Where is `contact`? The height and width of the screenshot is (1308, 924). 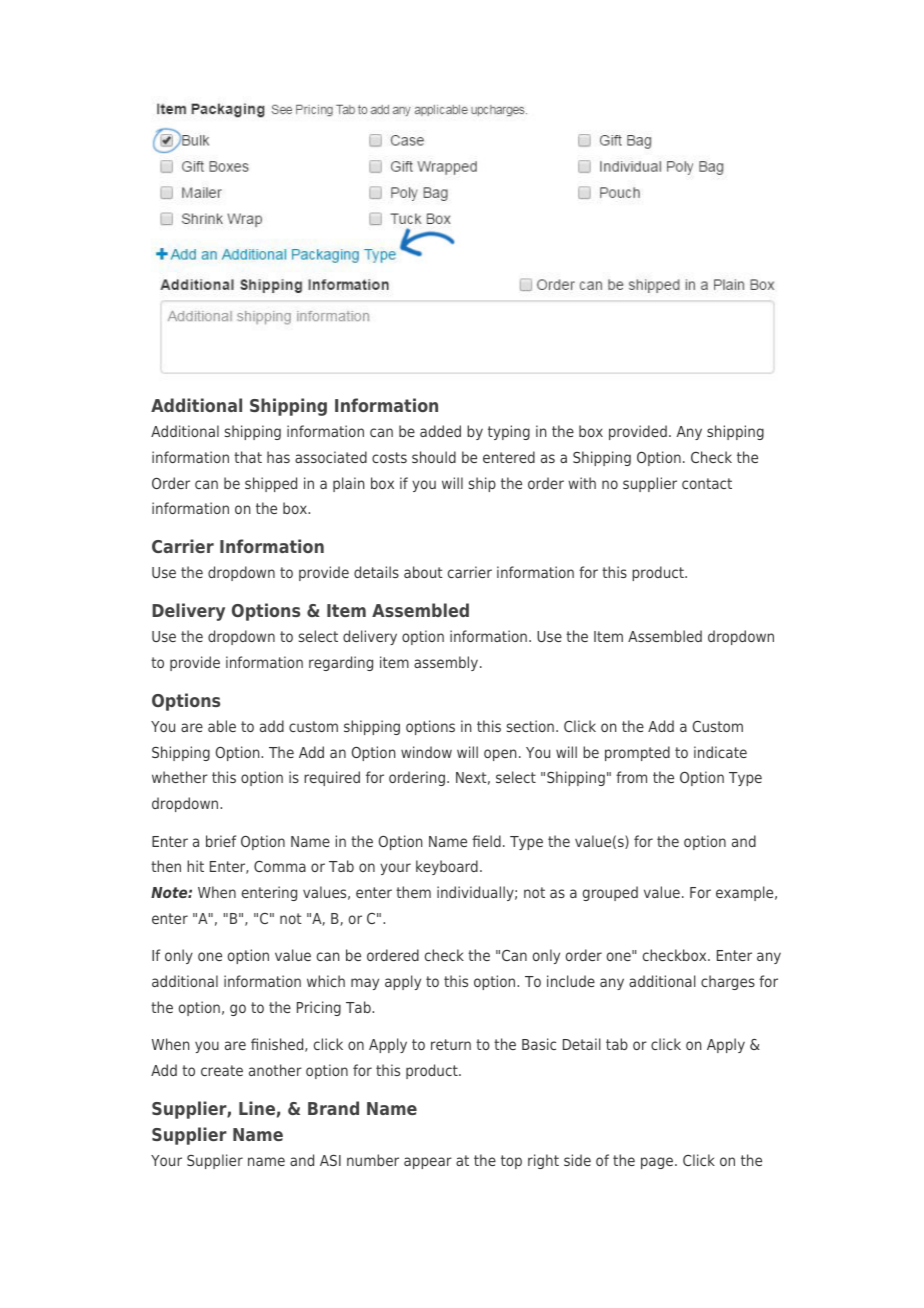 contact is located at coordinates (707, 483).
